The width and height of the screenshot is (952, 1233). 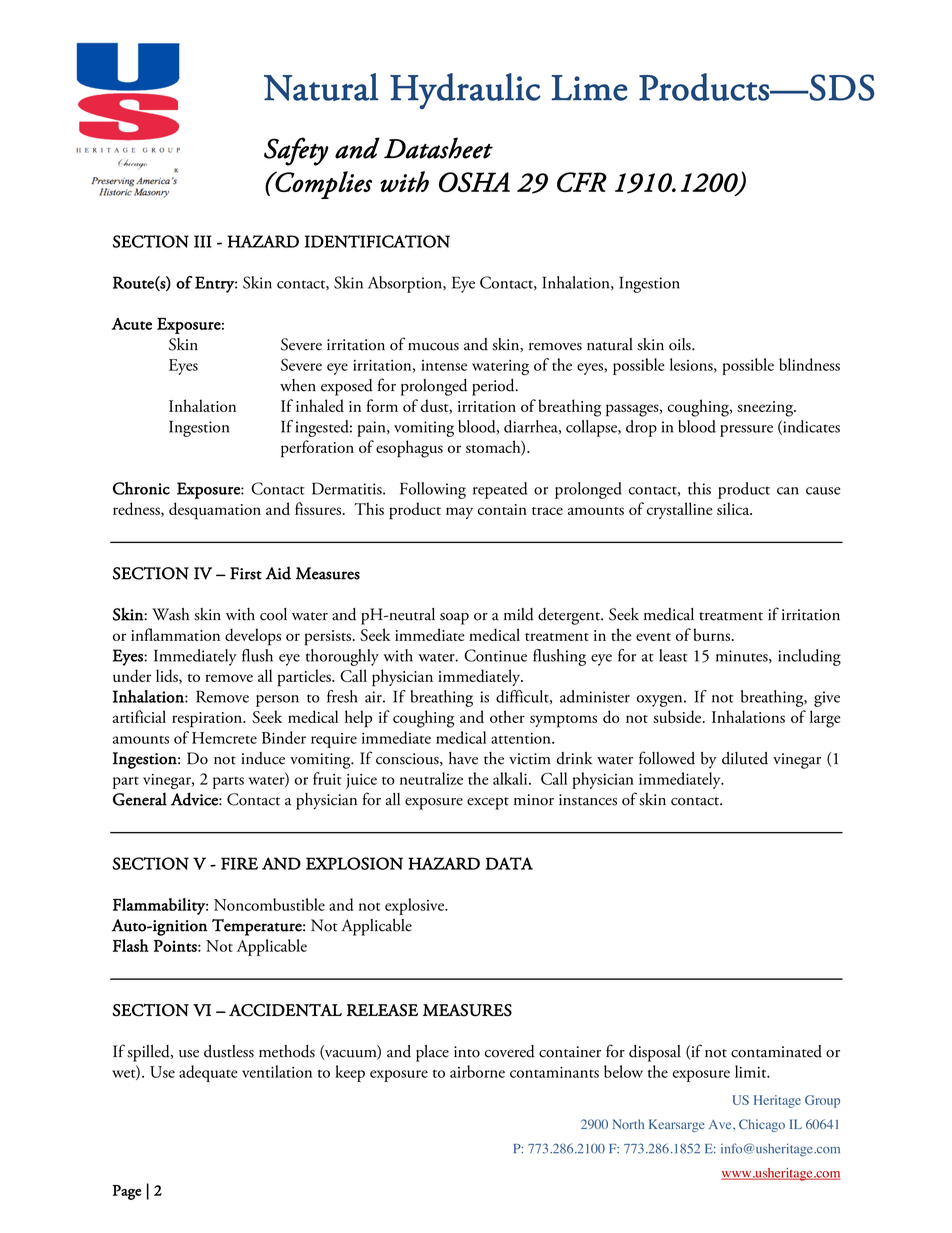 What do you see at coordinates (494, 387) in the screenshot?
I see `period` at bounding box center [494, 387].
